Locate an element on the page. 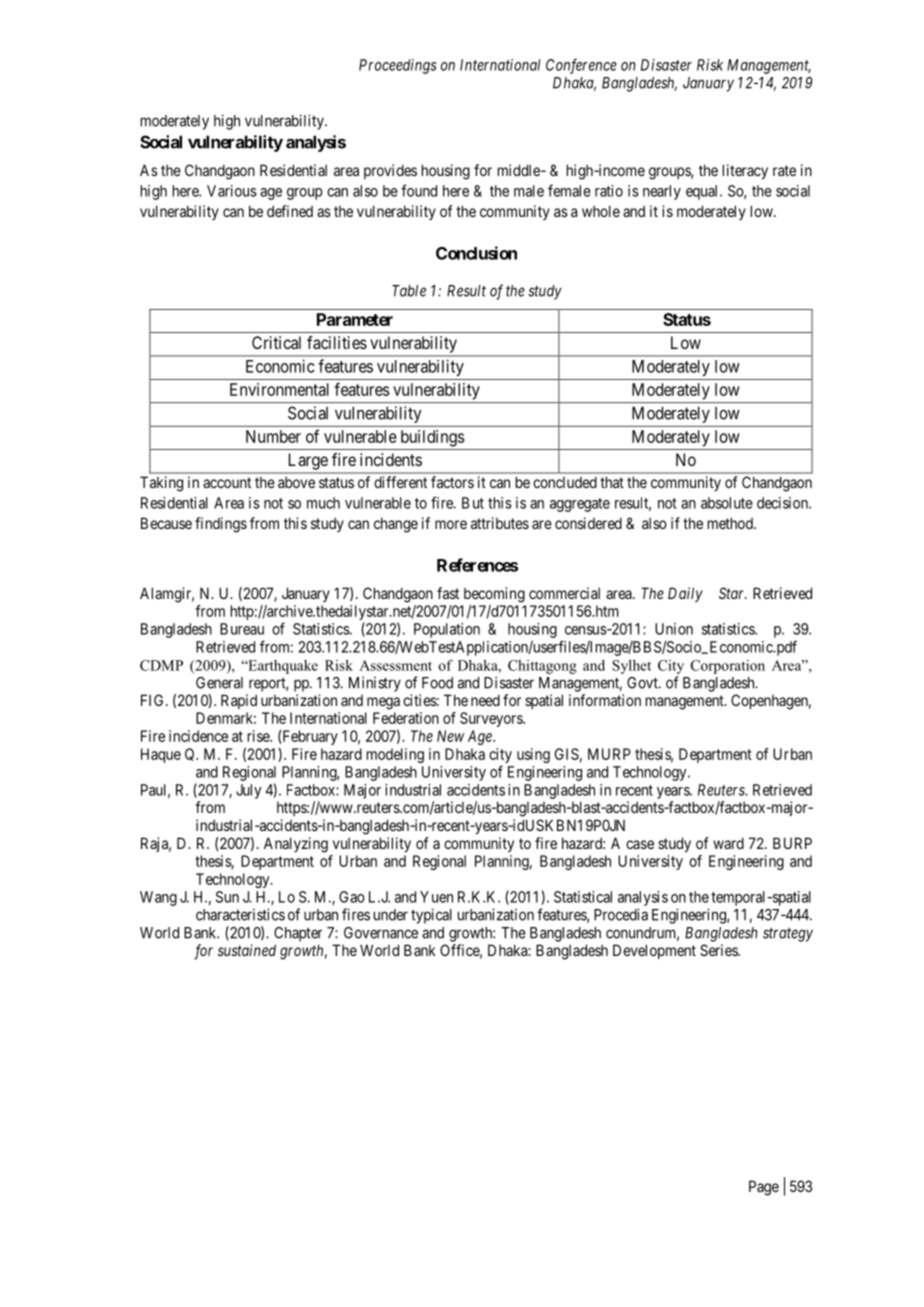 Image resolution: width=924 pixels, height=1307 pixels. Various is located at coordinates (232, 191).
